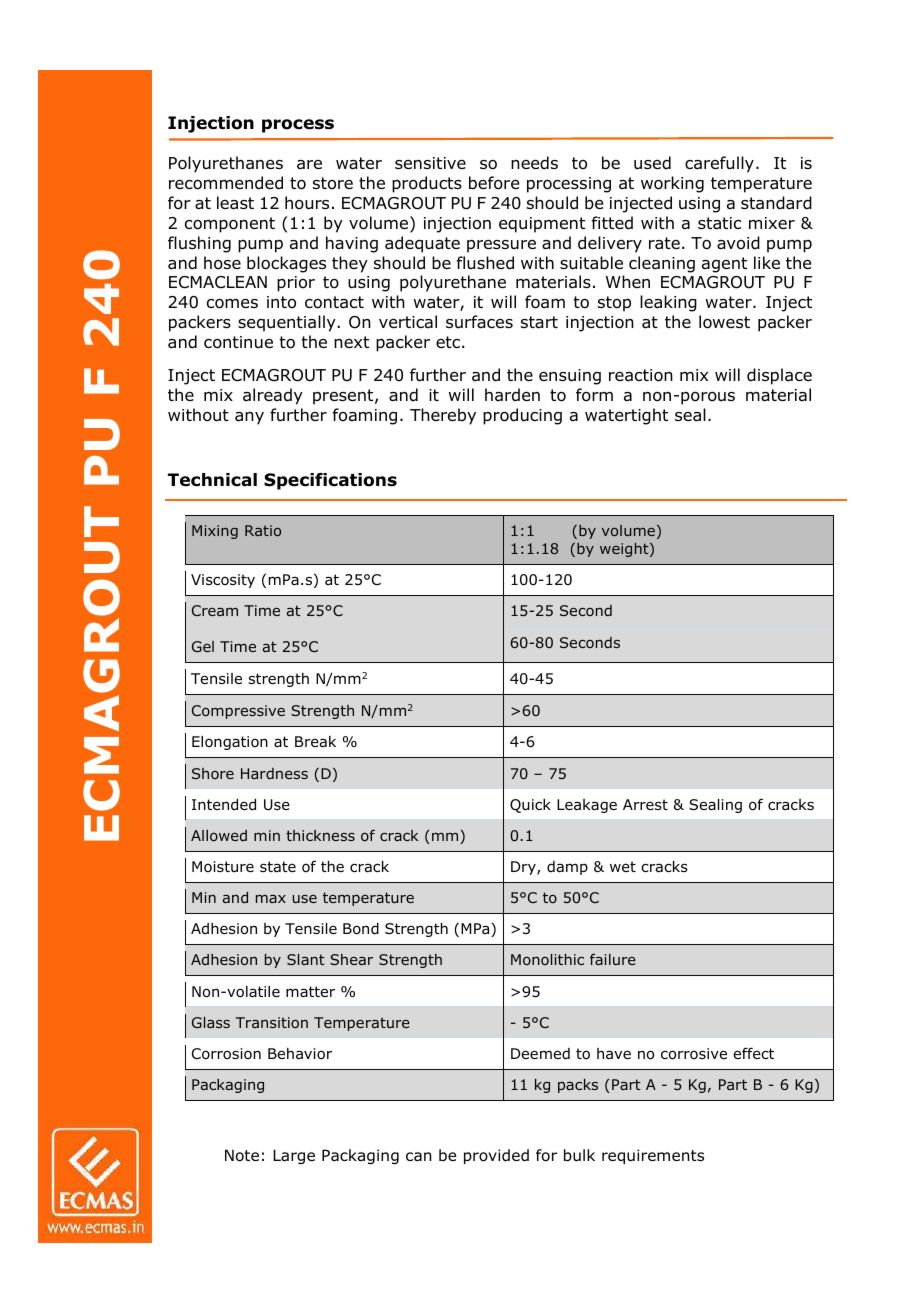 The width and height of the image is (924, 1308). I want to click on least, so click(235, 203).
